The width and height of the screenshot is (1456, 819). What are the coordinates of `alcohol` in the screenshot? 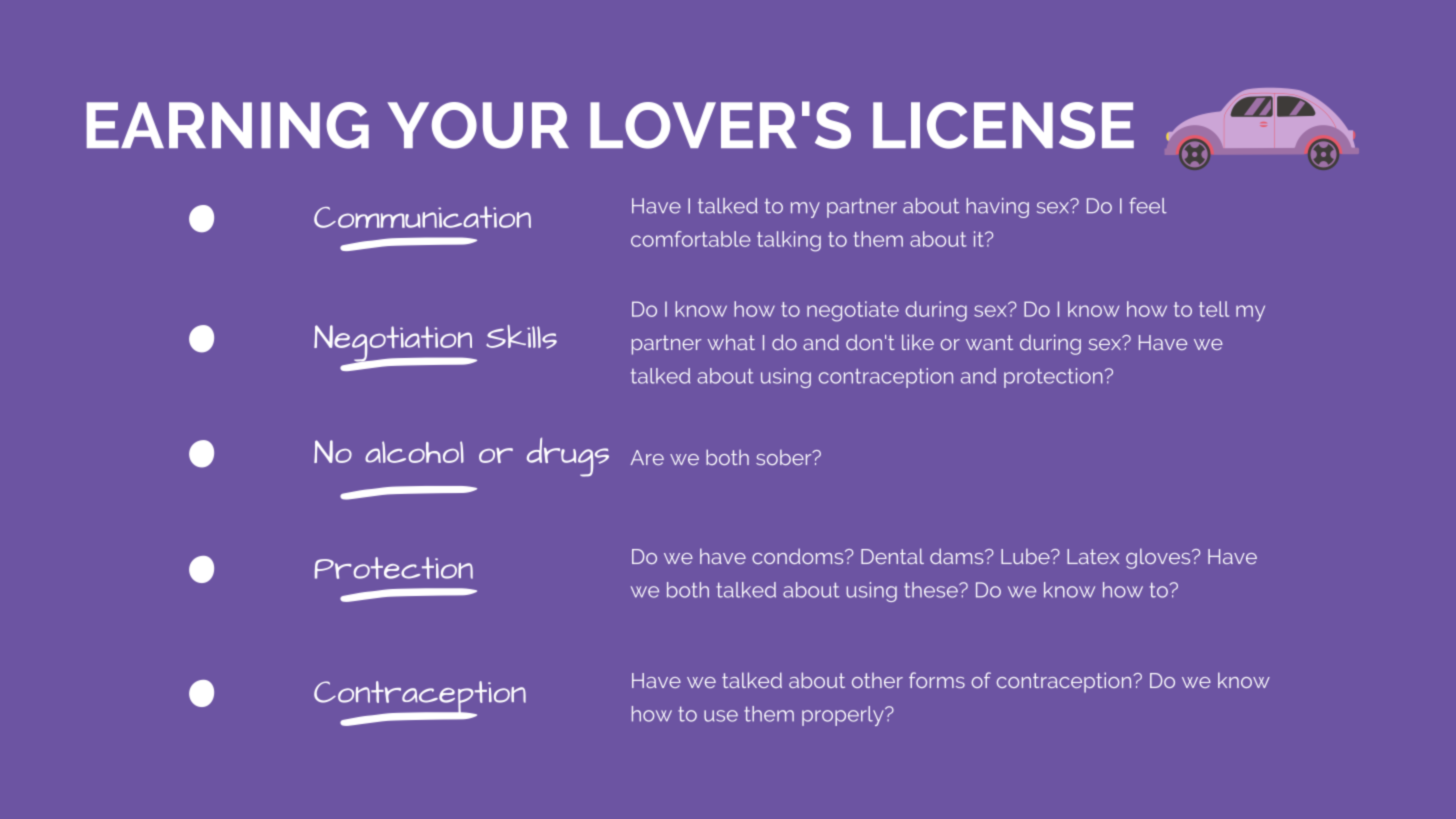 It's located at (414, 452).
